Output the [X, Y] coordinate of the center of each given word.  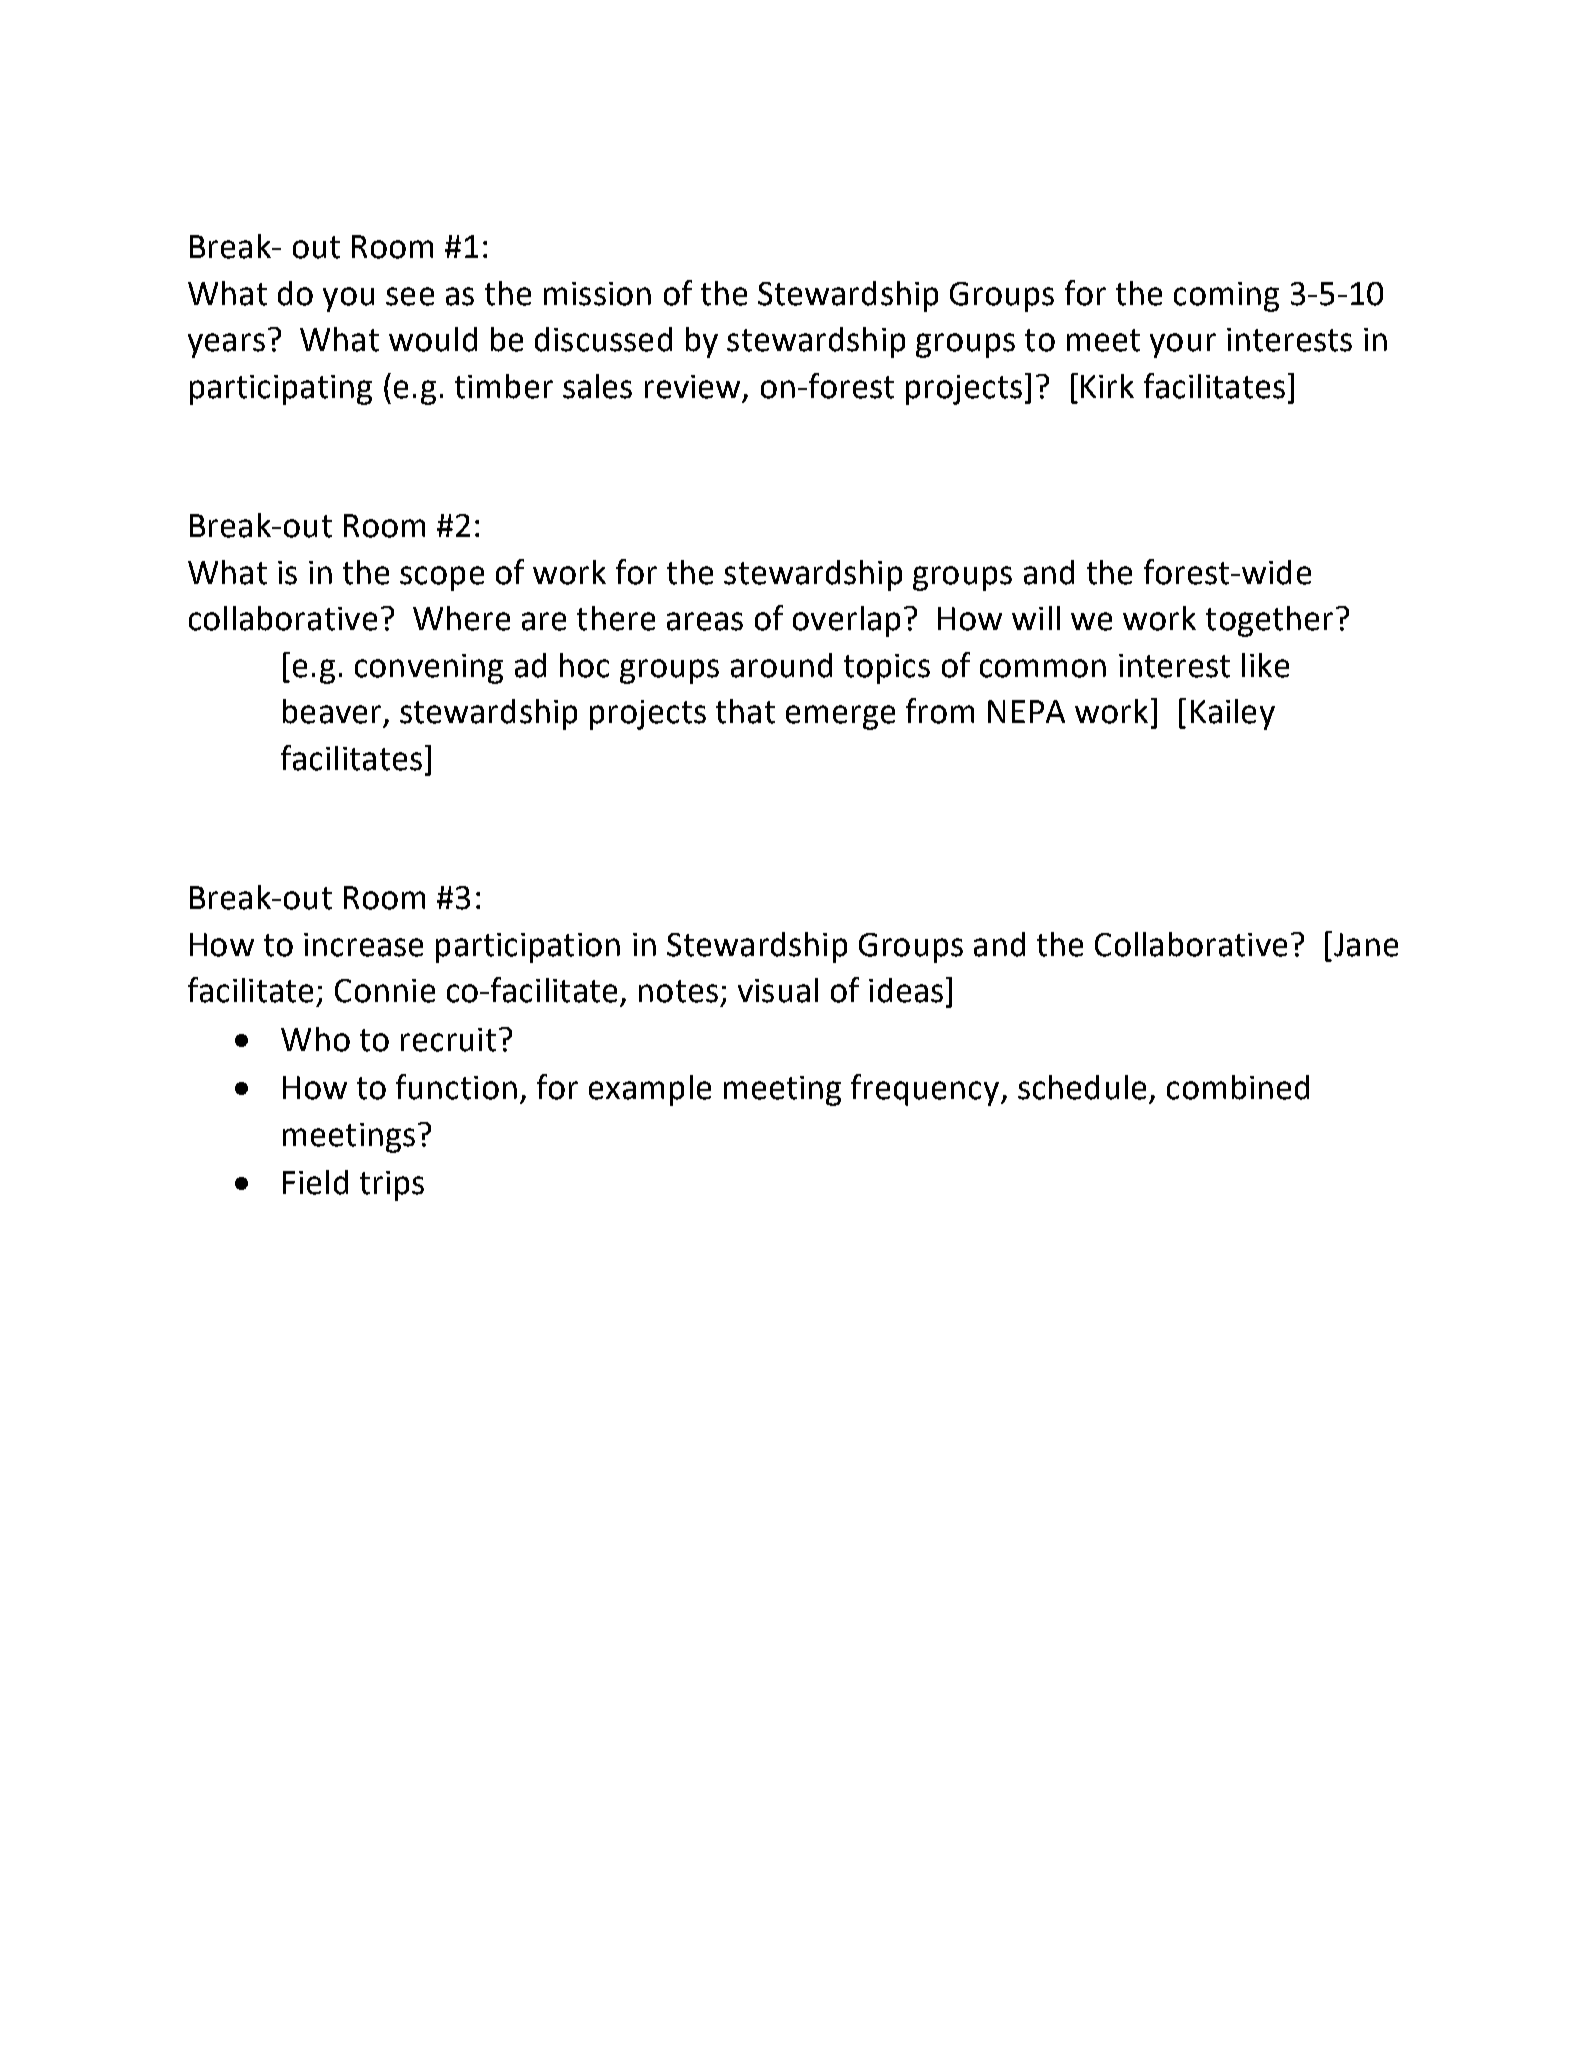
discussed [603, 339]
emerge [840, 717]
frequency [926, 1090]
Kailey [1233, 714]
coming [1226, 297]
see [410, 296]
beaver [332, 711]
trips [392, 1186]
